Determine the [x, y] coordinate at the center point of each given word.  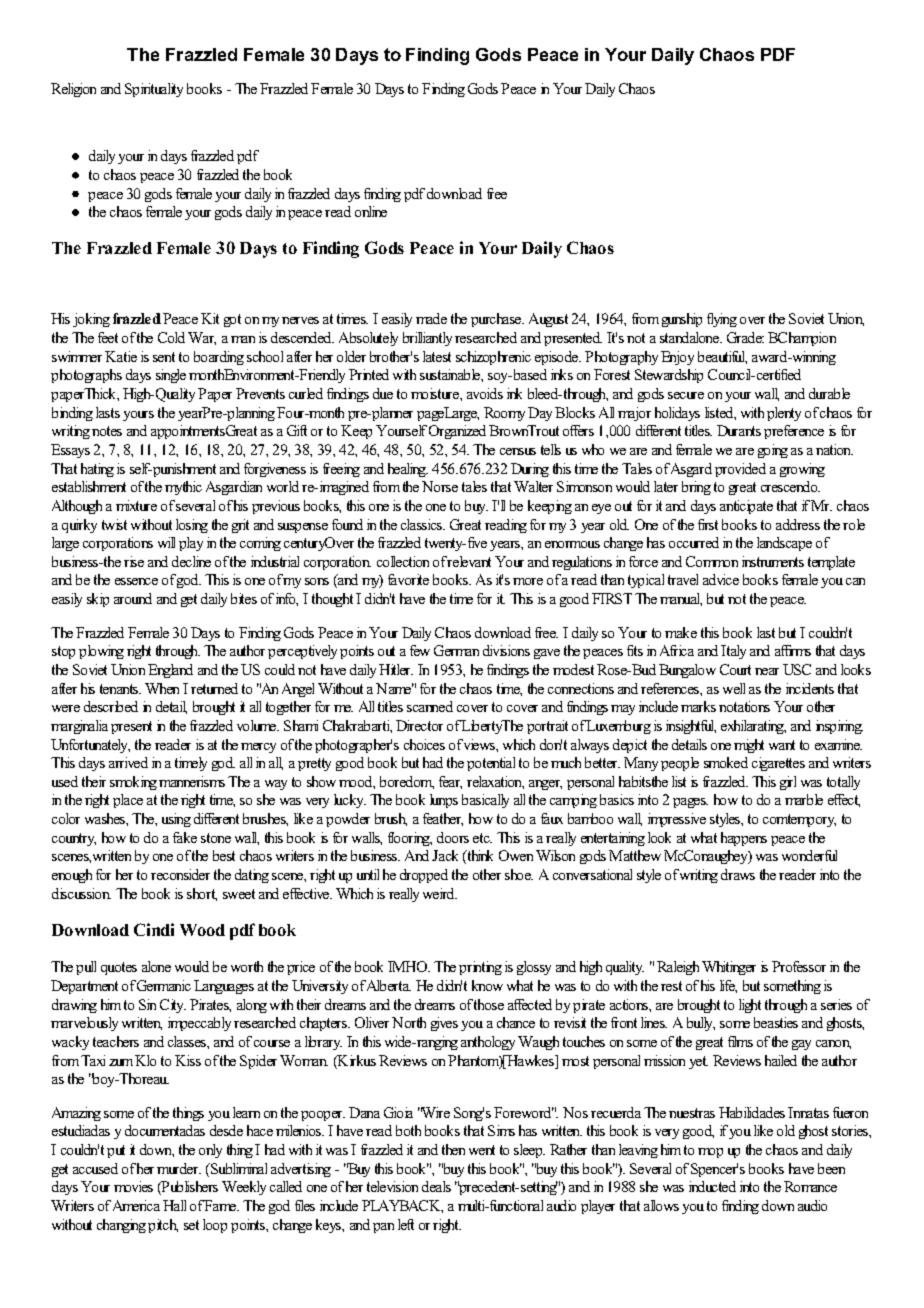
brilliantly [427, 339]
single [171, 376]
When [162, 688]
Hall [174, 1205]
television [392, 1186]
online [371, 211]
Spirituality [154, 90]
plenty [784, 414]
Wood [202, 930]
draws [738, 874]
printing [480, 968]
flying [722, 320]
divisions [506, 650]
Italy [733, 652]
